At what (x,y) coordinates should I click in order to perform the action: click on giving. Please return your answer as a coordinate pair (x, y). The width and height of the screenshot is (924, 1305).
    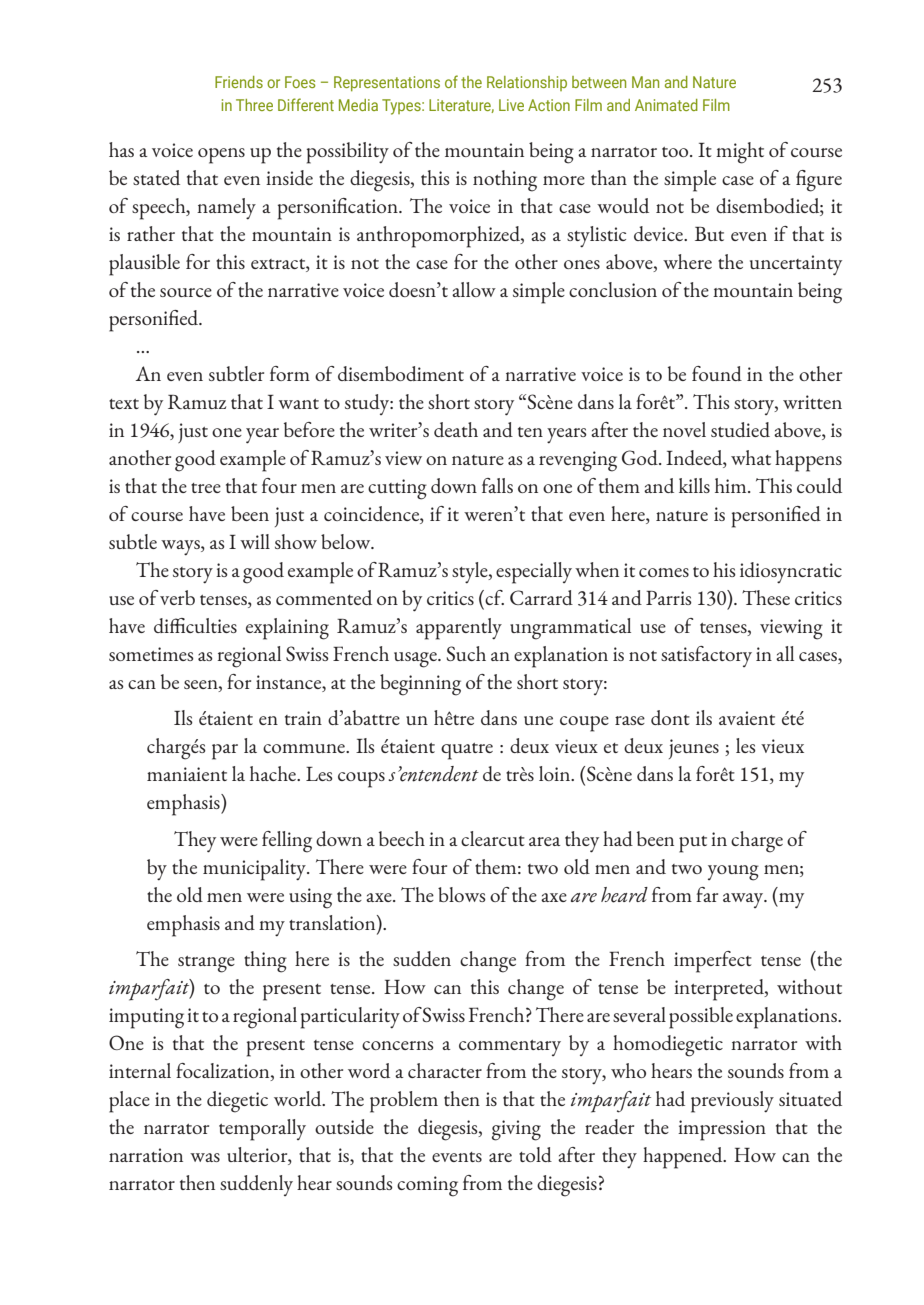
    Looking at the image, I should click on (516, 1130).
